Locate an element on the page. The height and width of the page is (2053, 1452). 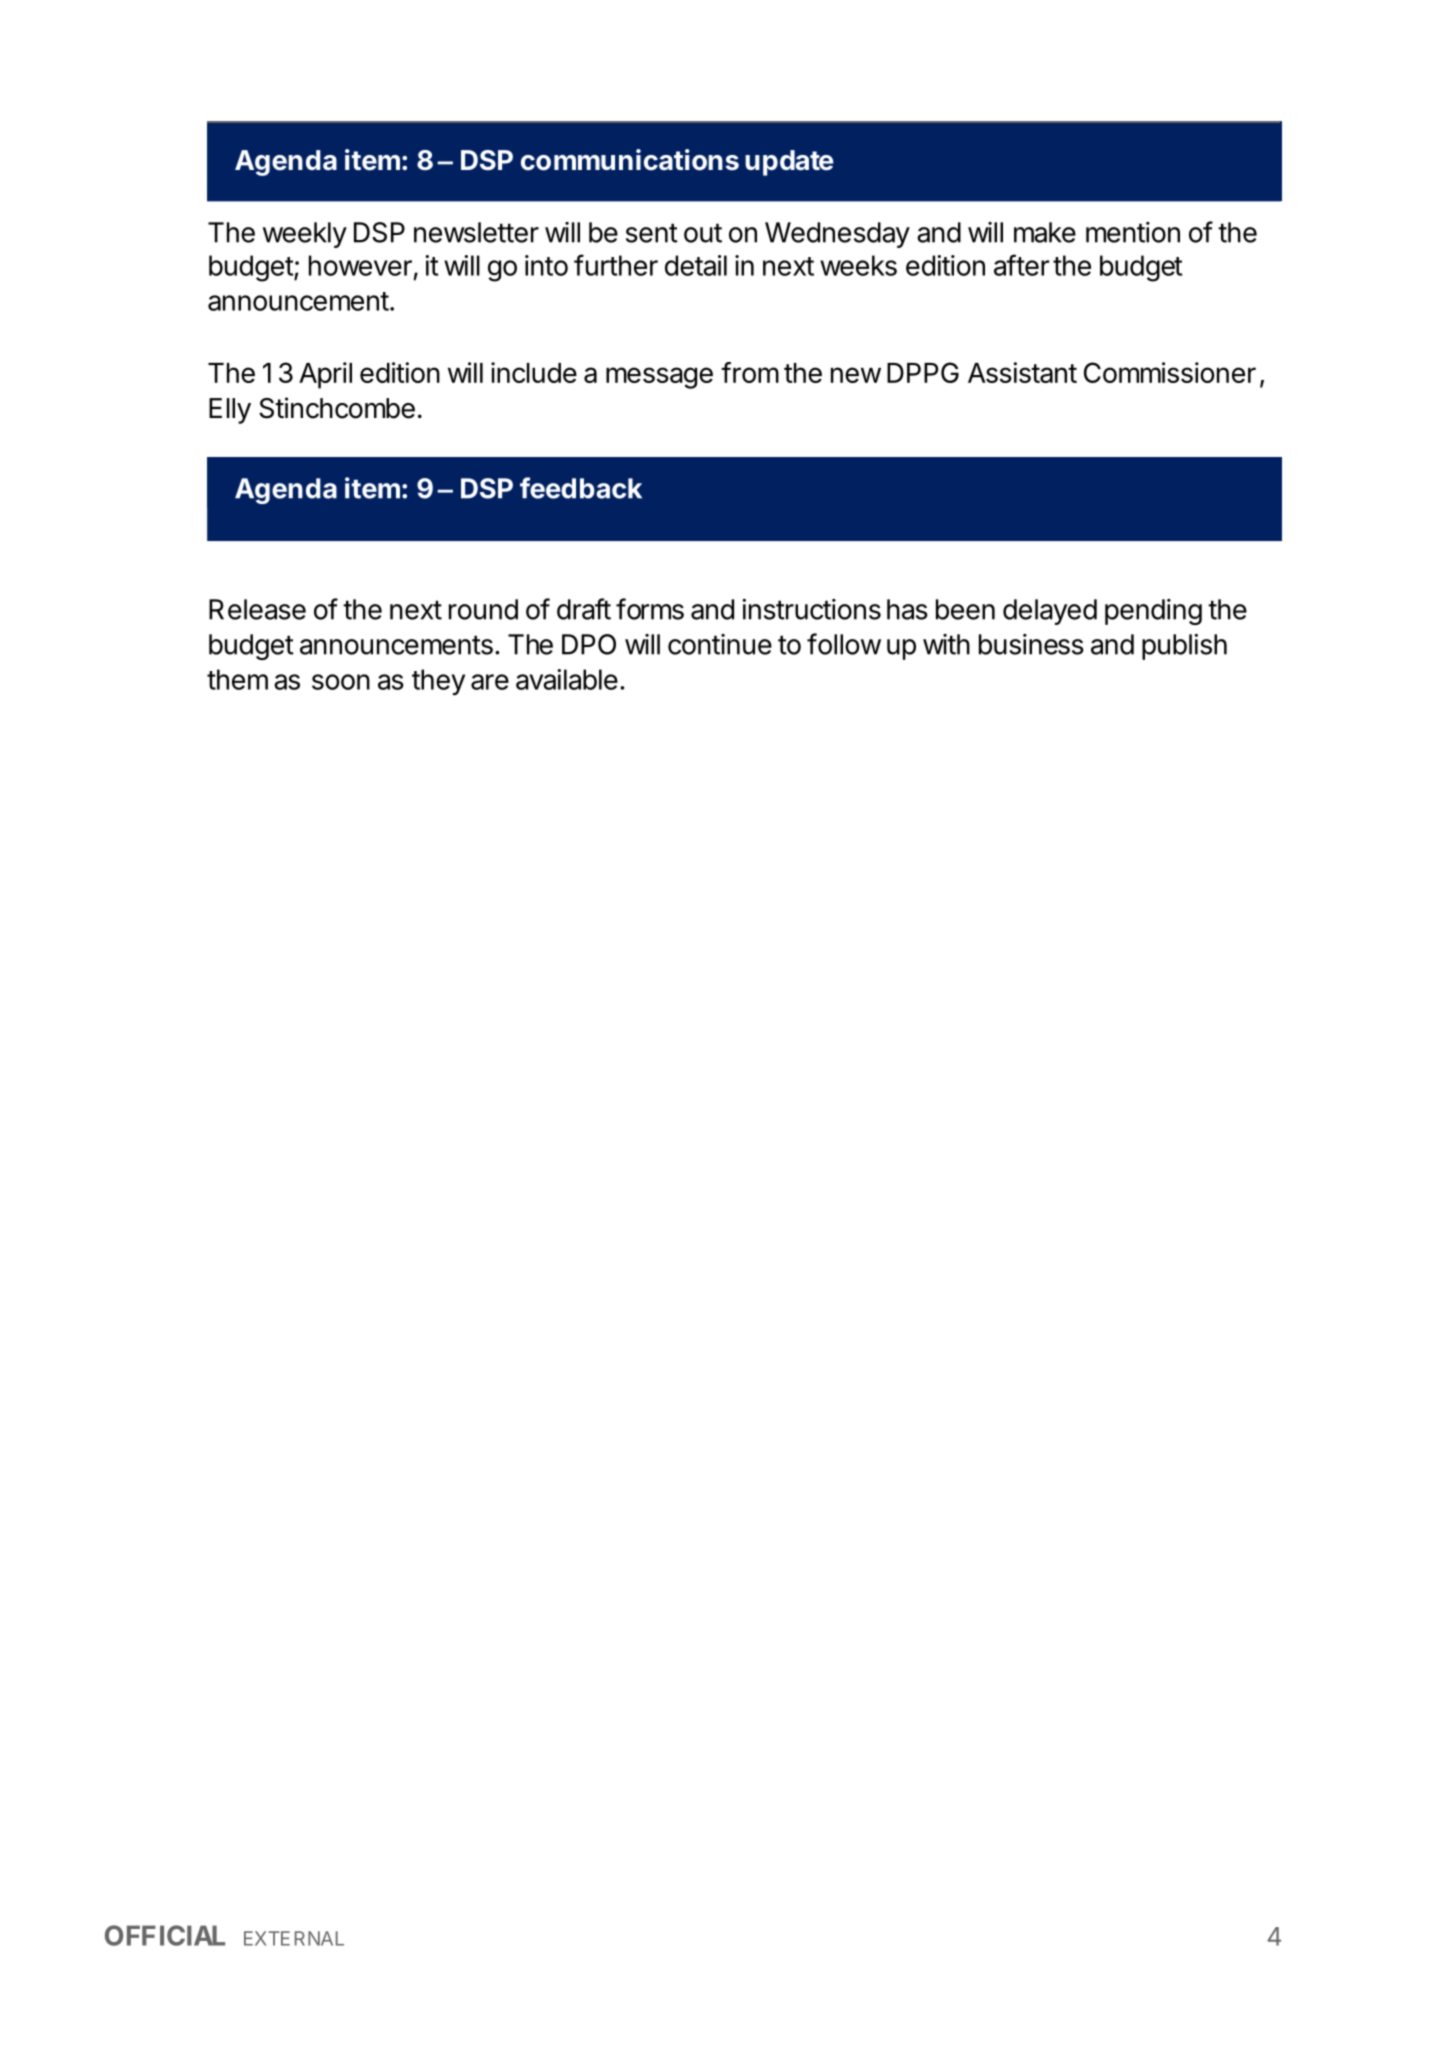
soon is located at coordinates (341, 682).
